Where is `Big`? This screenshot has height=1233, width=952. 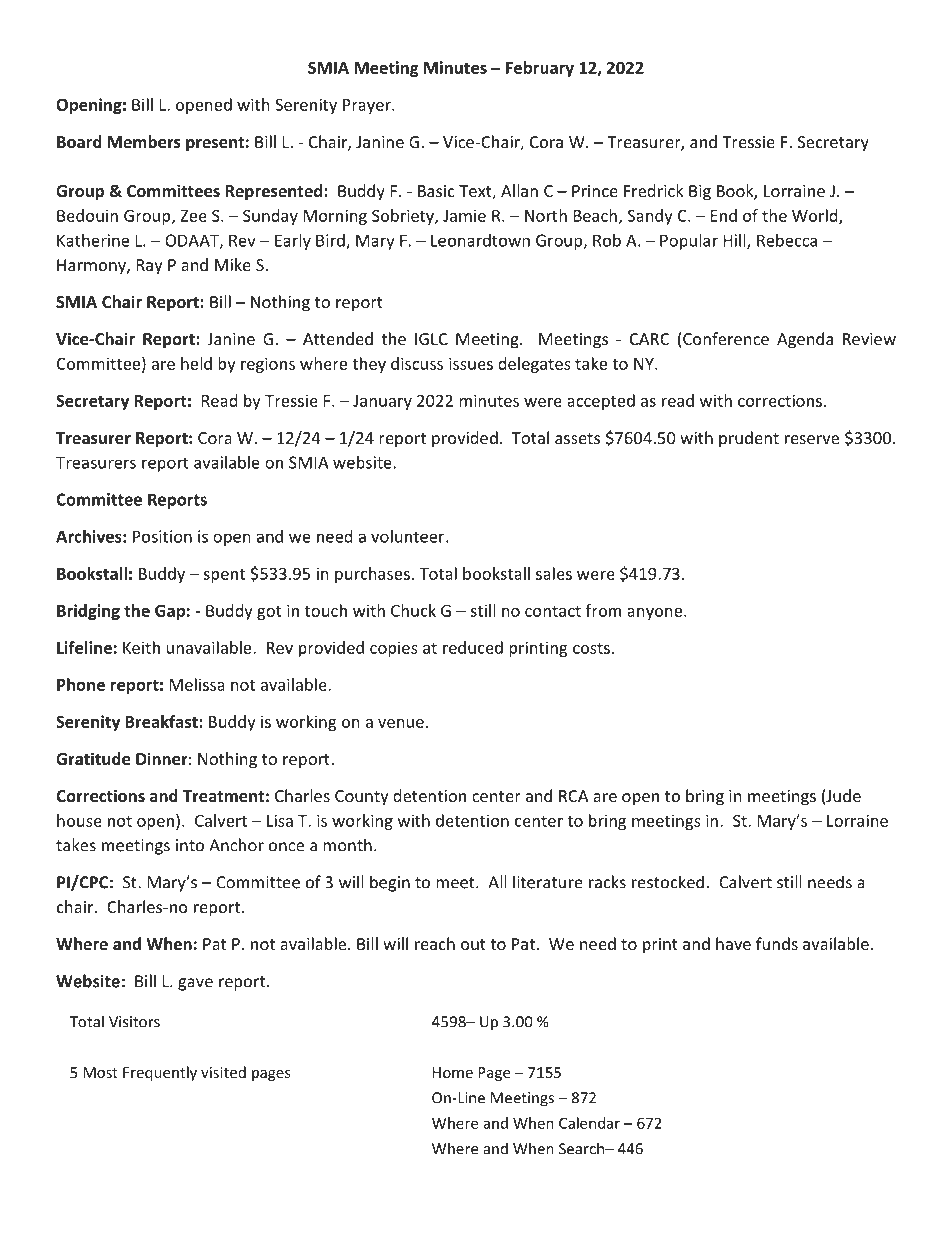 Big is located at coordinates (700, 193).
